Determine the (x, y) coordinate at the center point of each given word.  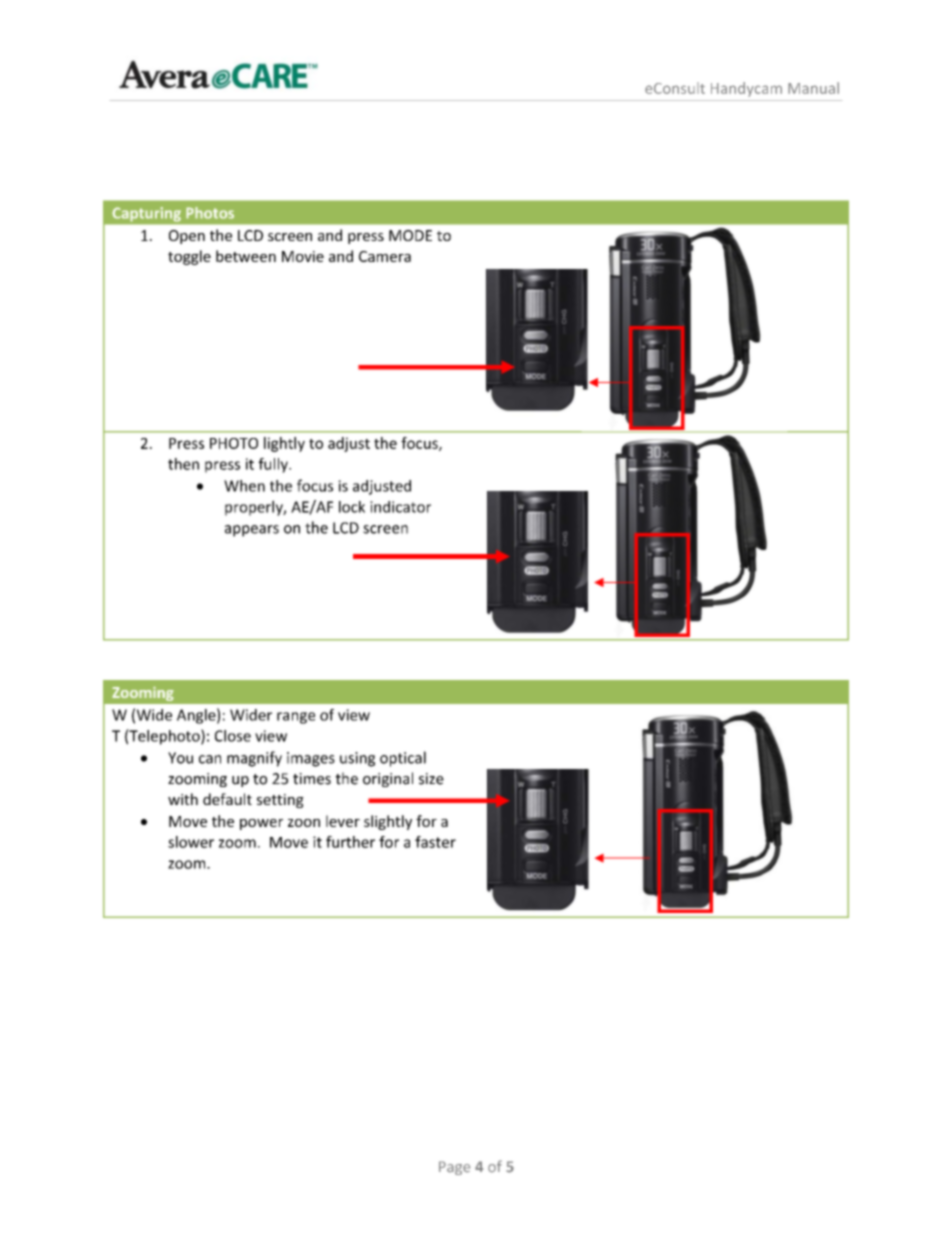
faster (435, 842)
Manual (813, 88)
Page (455, 1168)
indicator (400, 507)
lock (352, 507)
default (227, 799)
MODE (410, 235)
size (431, 779)
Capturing (147, 214)
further (350, 842)
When (244, 486)
